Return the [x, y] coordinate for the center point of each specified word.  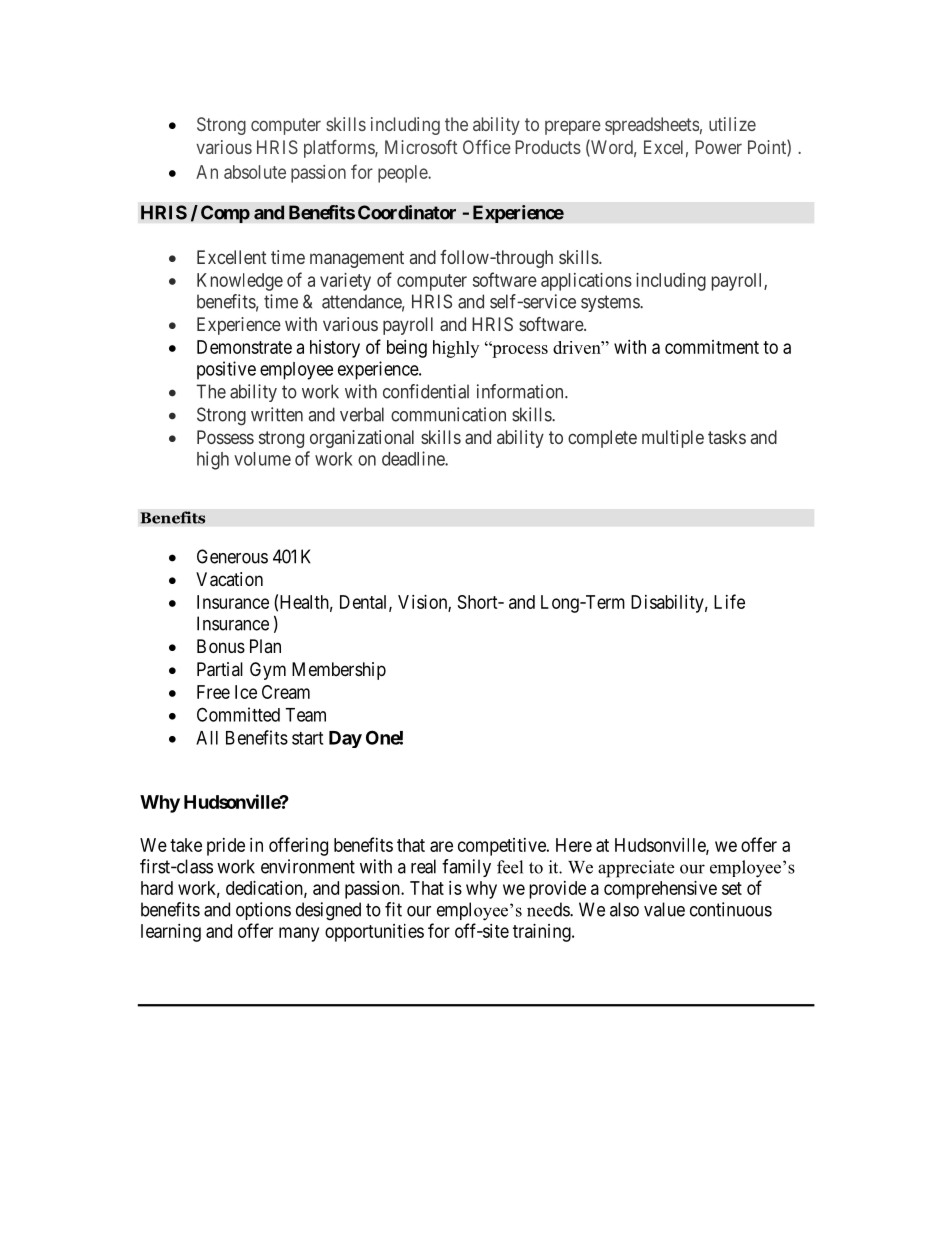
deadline [414, 458]
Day [345, 739]
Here [574, 845]
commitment [712, 347]
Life [729, 601]
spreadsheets [652, 126]
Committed [238, 714]
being [407, 349]
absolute [255, 172]
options [263, 911]
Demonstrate [244, 347]
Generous [232, 556]
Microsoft [421, 147]
